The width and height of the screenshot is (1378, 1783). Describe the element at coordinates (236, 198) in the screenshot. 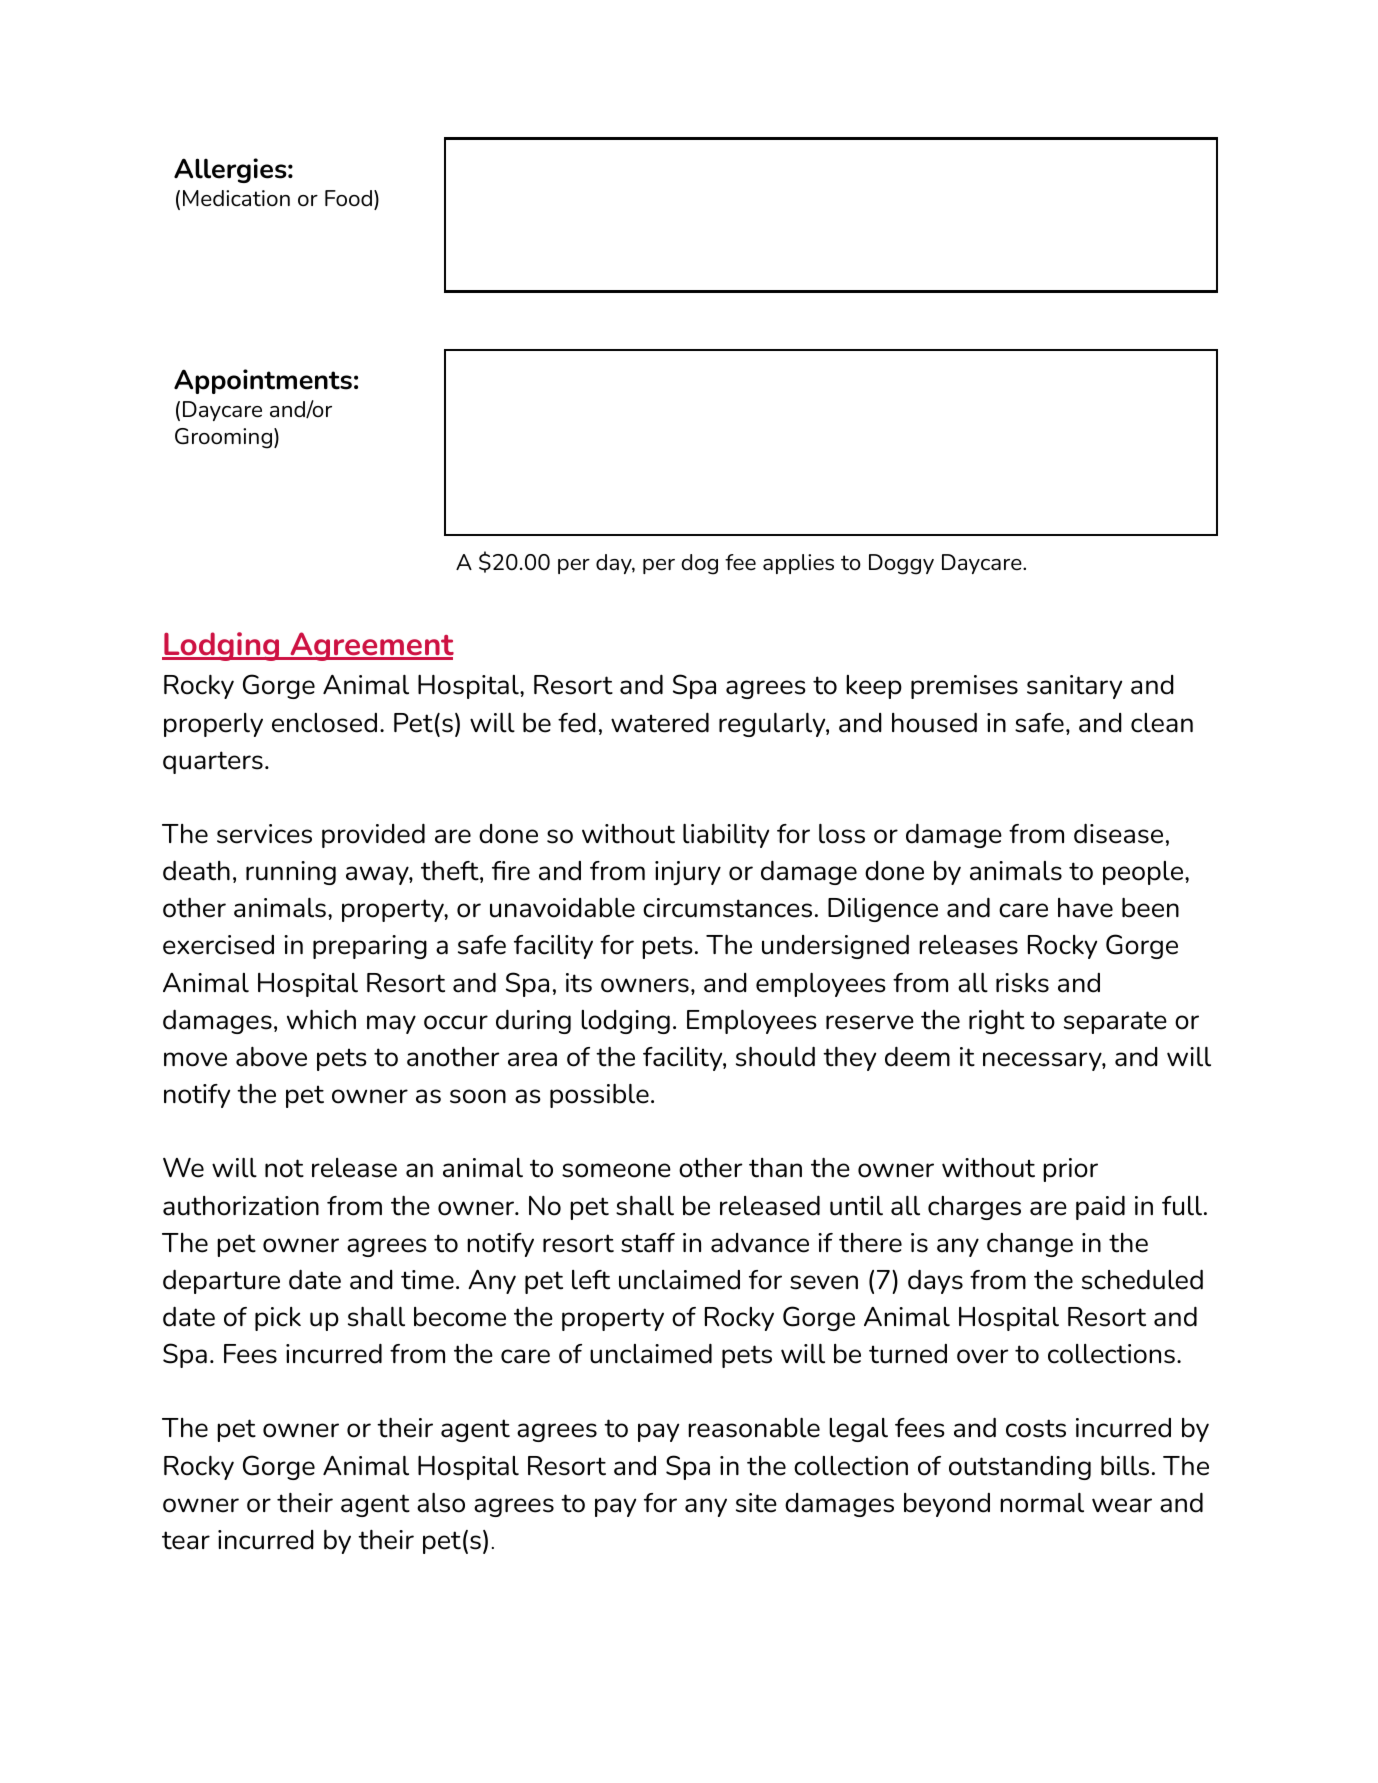

I see `Medication` at that location.
